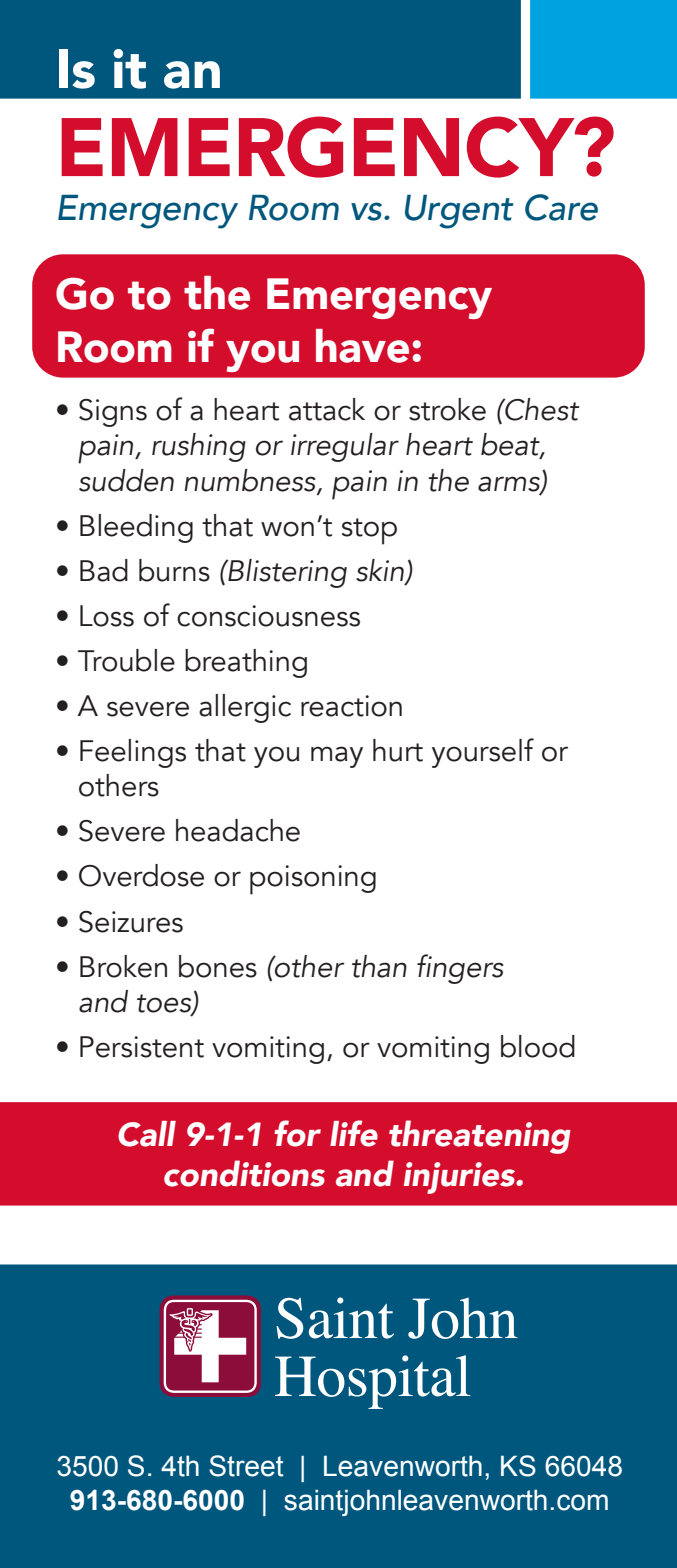 This page has width=677, height=1568. Describe the element at coordinates (313, 880) in the page. I see `poisoning` at that location.
